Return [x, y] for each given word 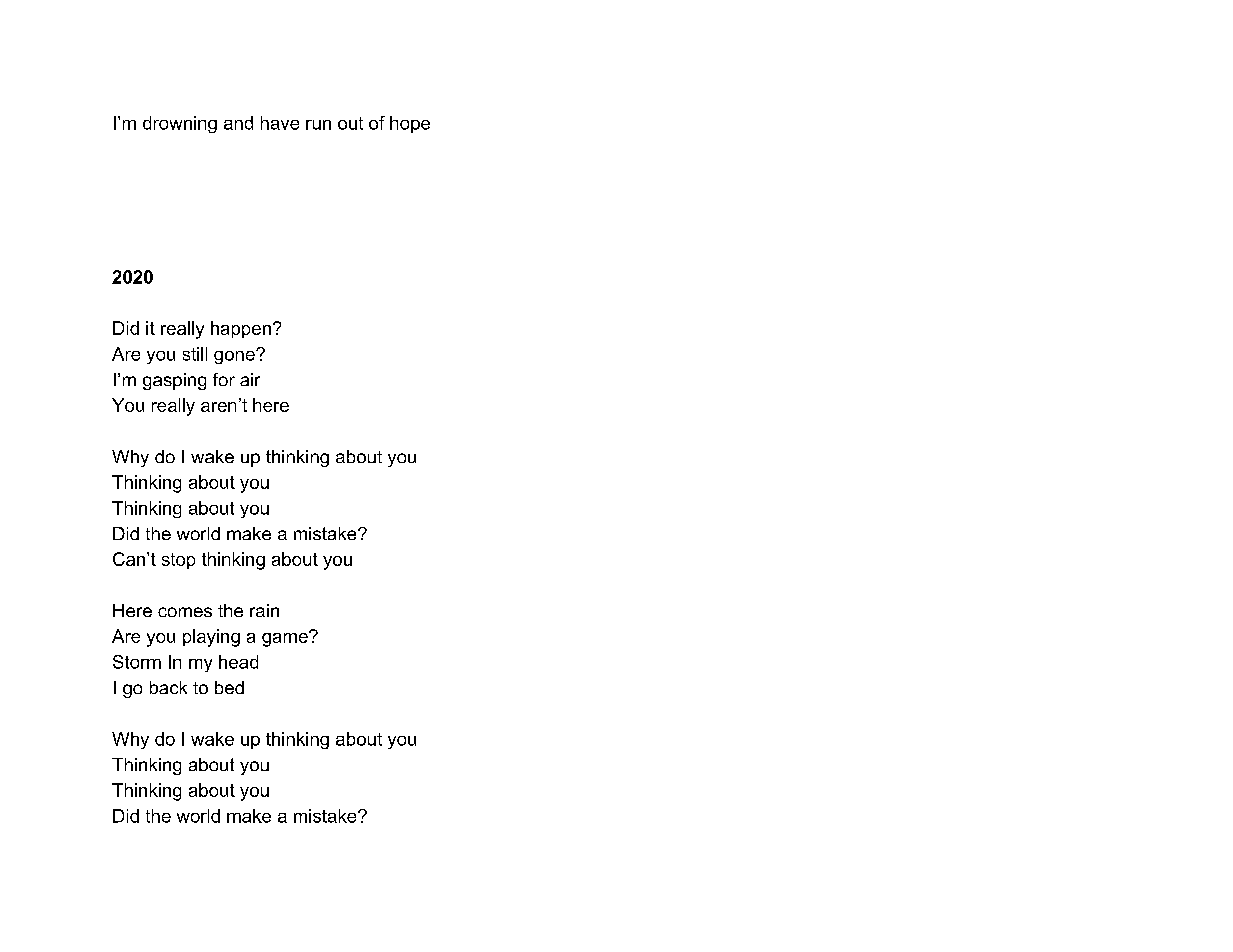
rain [264, 610]
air [250, 379]
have [280, 123]
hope [410, 124]
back [168, 687]
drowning [180, 124]
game [286, 639]
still [195, 354]
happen [241, 329]
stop [178, 561]
